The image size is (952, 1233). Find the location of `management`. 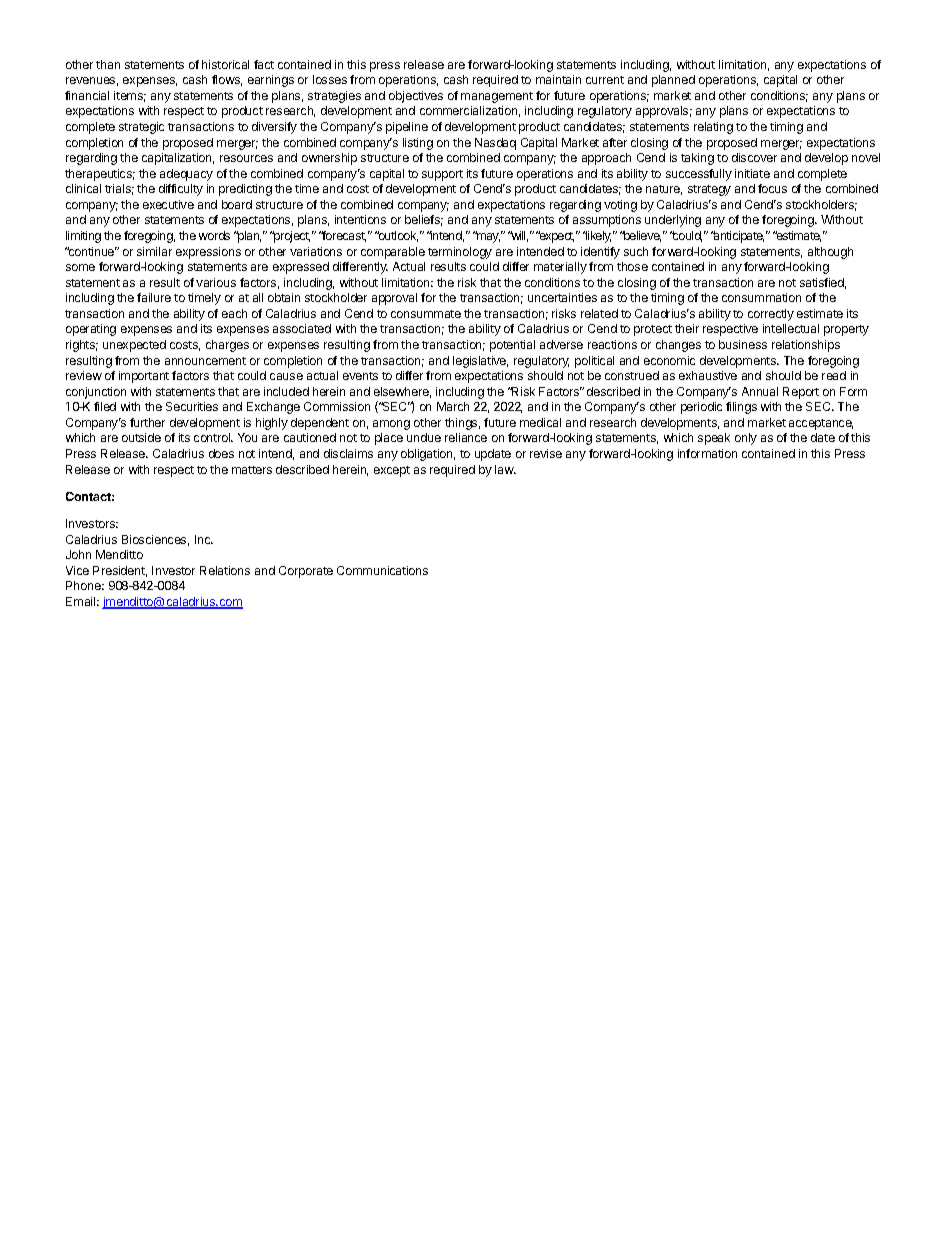

management is located at coordinates (497, 97).
